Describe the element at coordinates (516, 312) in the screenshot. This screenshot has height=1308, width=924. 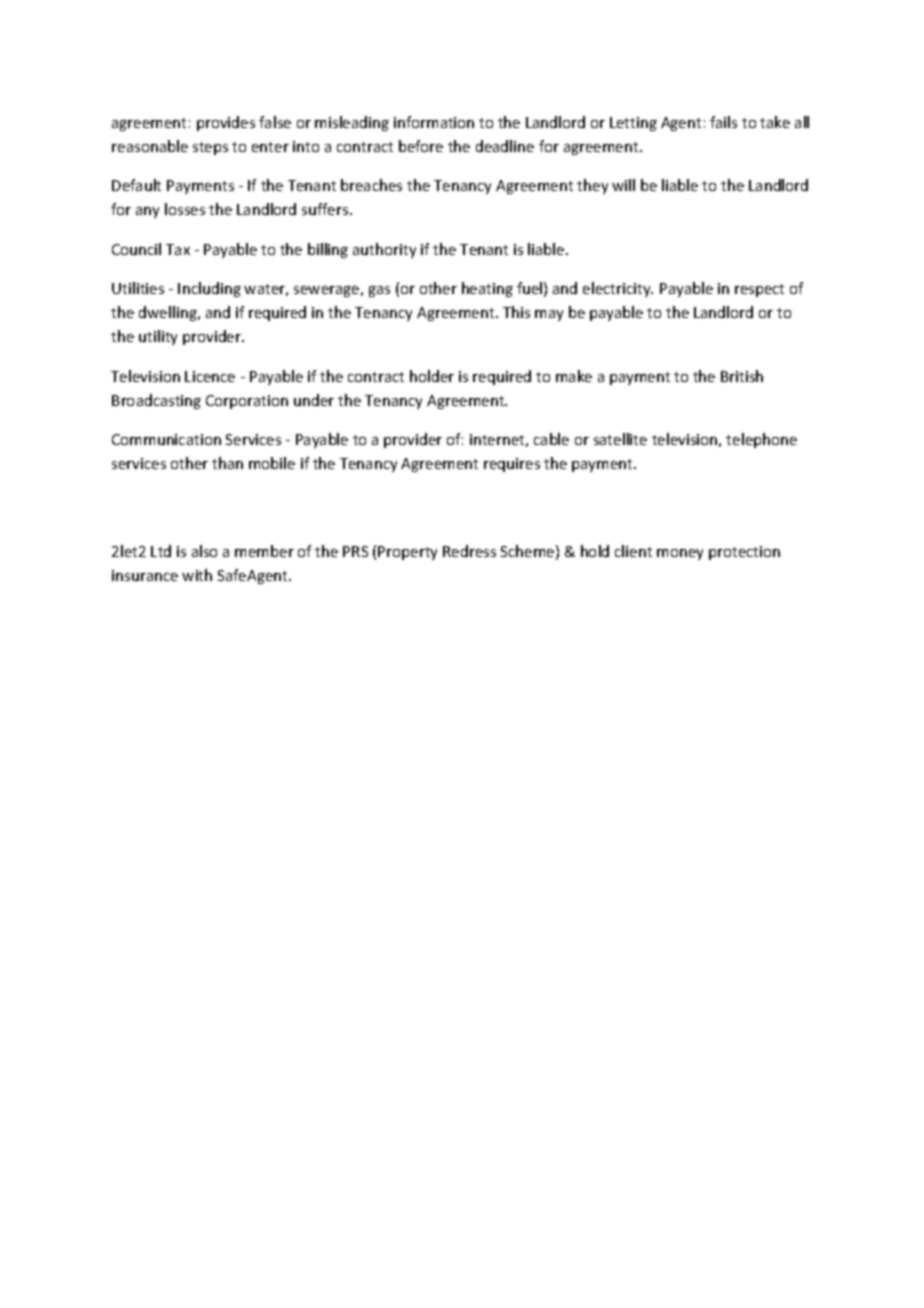
I see `This` at that location.
